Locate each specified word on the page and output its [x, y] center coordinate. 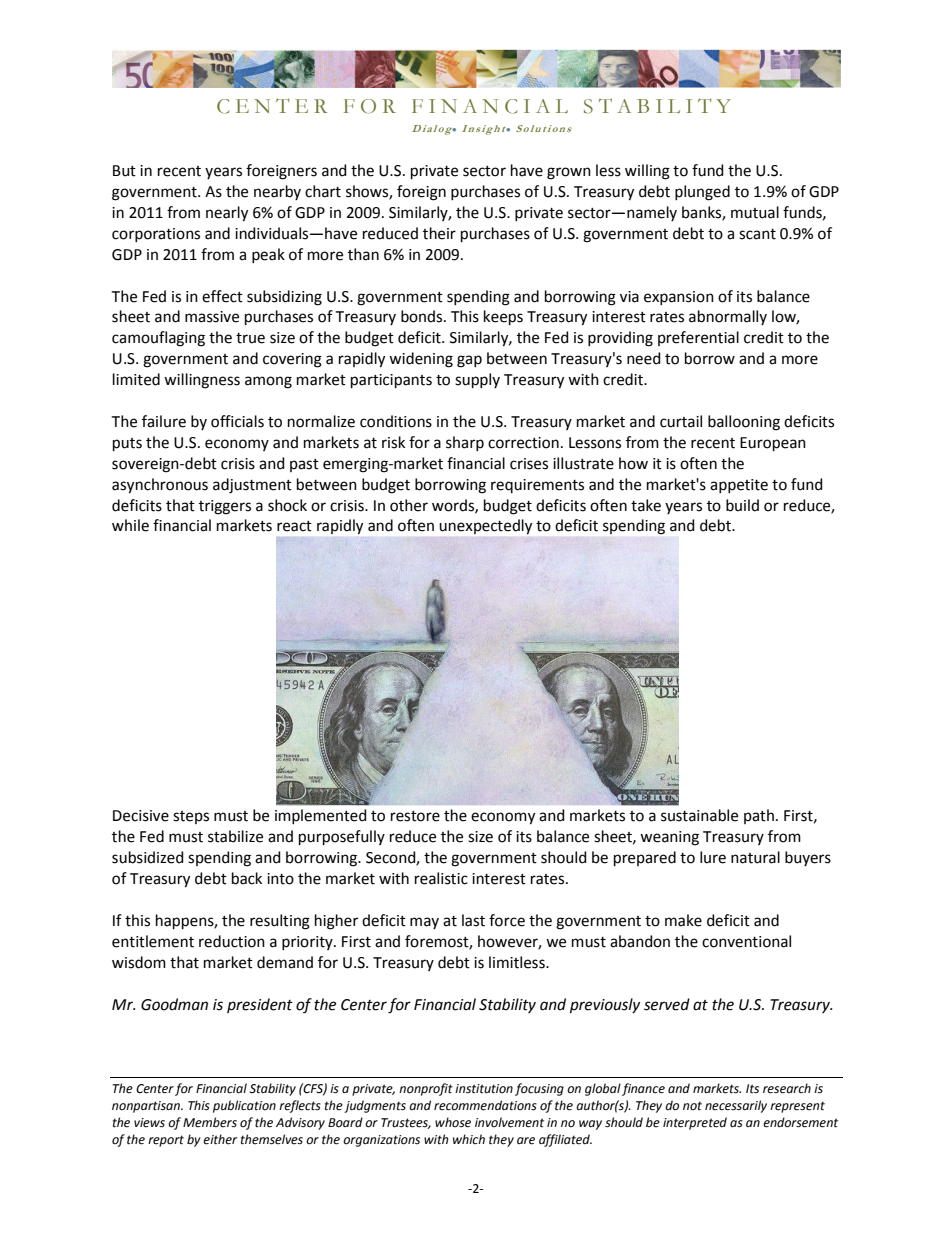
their [439, 233]
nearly [227, 214]
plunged [702, 193]
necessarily [736, 1106]
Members [210, 1122]
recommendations [485, 1105]
